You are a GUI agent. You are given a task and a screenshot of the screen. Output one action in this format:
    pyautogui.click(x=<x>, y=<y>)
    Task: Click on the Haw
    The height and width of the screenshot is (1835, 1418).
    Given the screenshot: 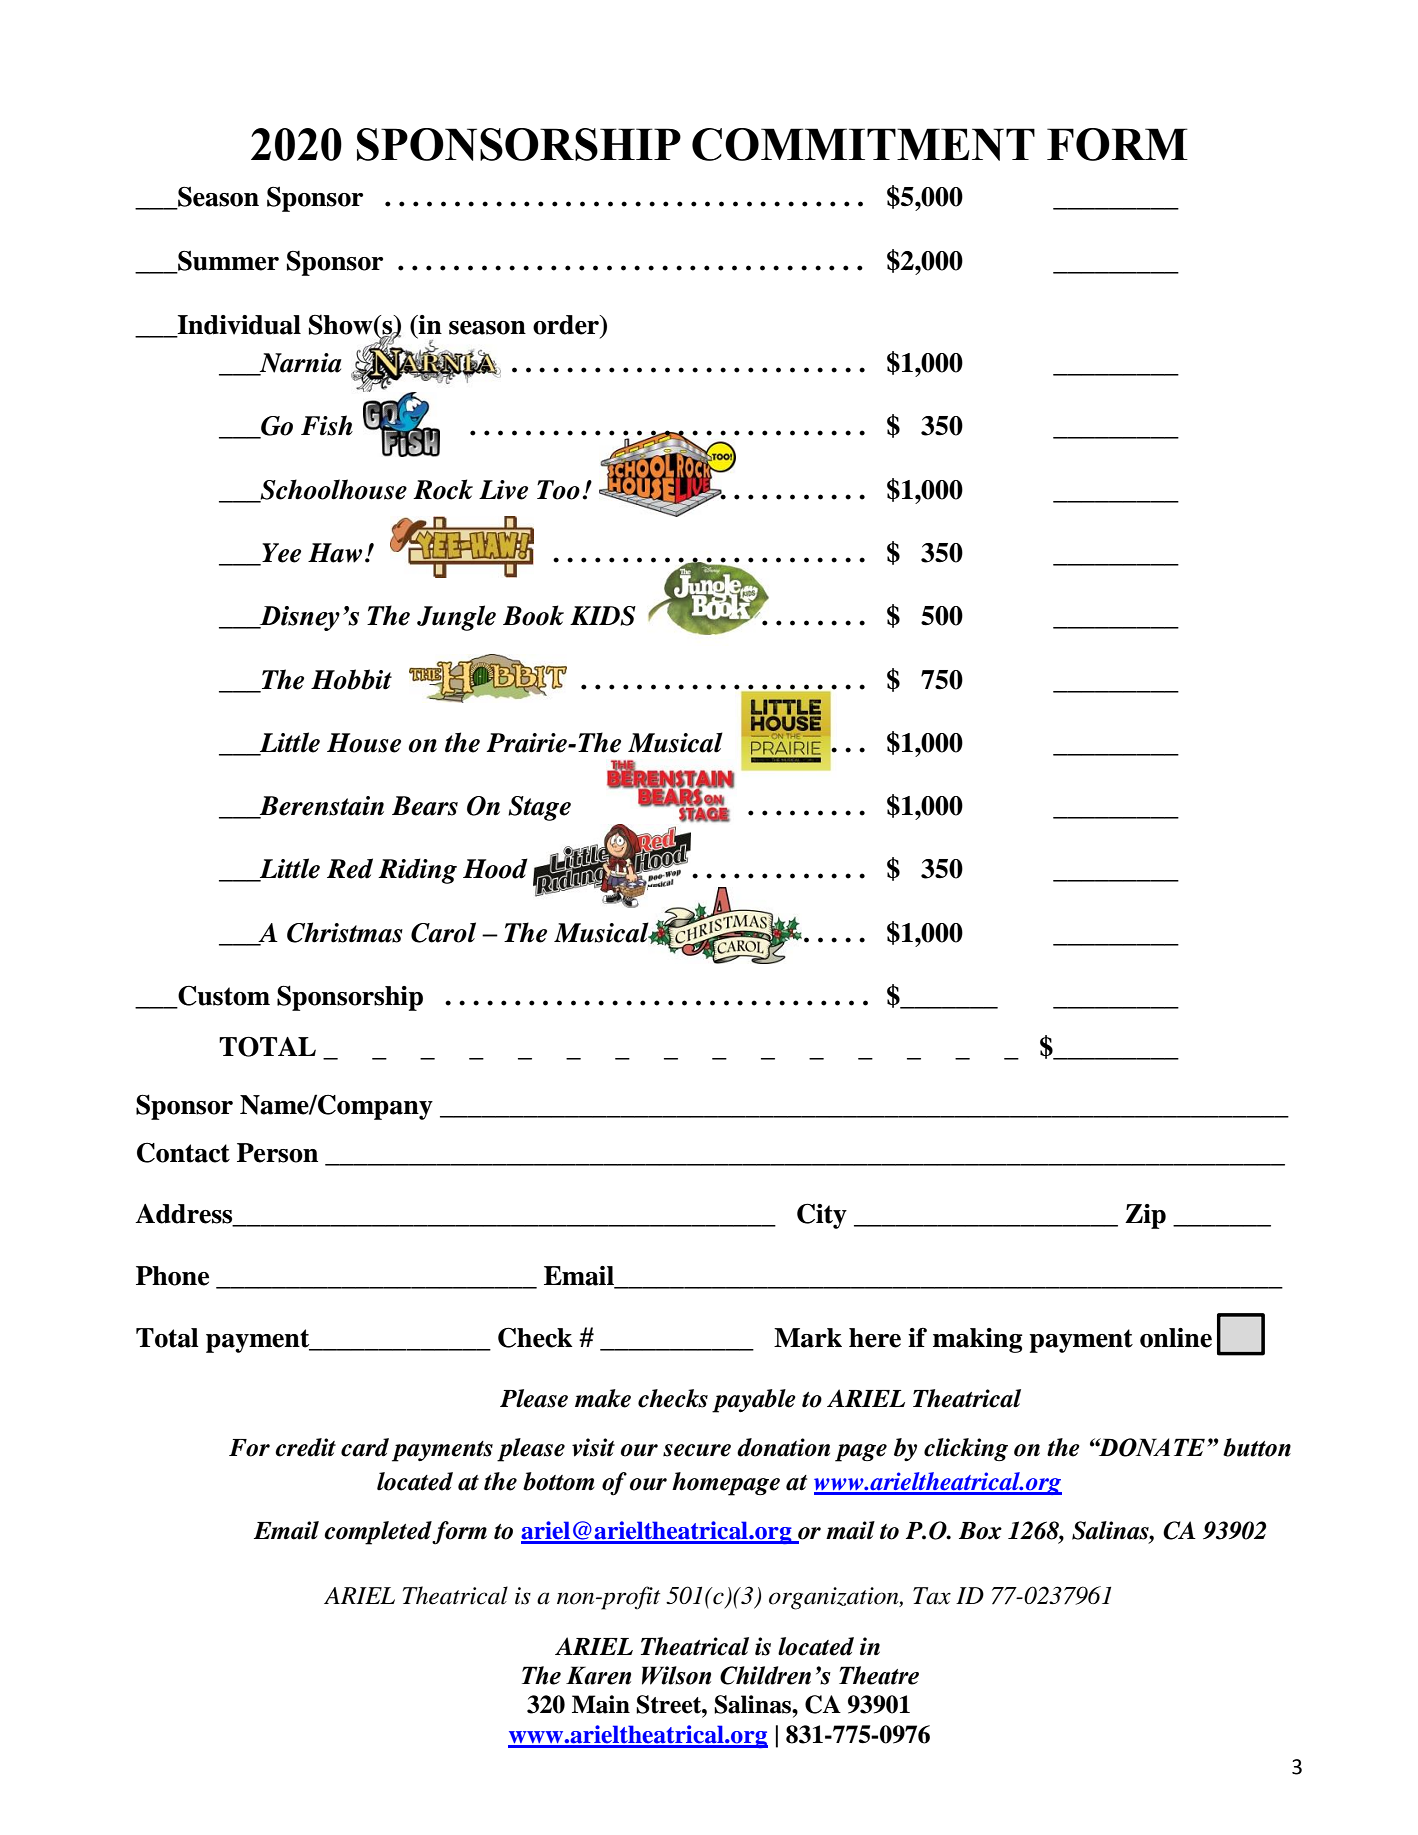 What is the action you would take?
    pyautogui.click(x=335, y=553)
